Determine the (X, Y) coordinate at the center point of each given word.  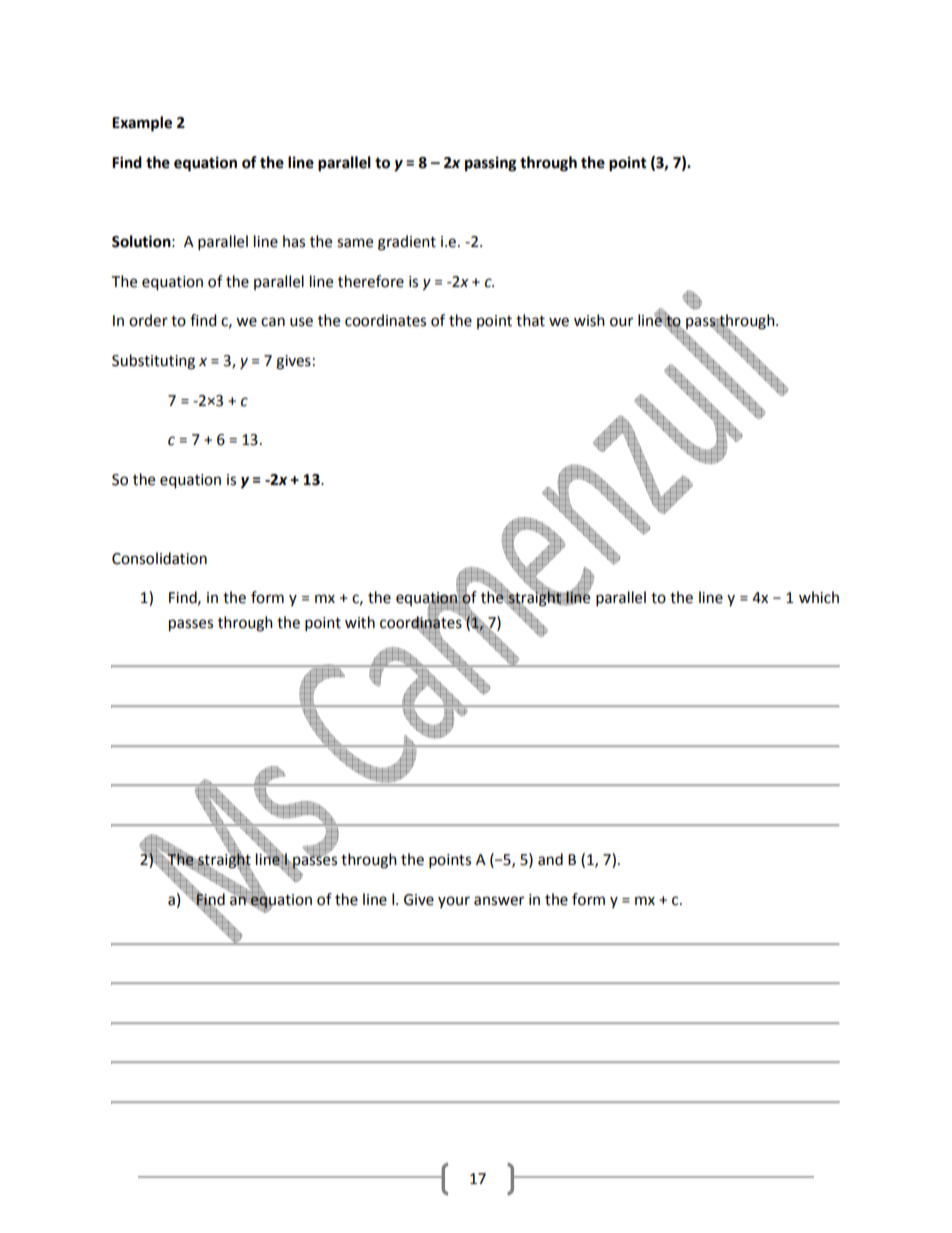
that (530, 320)
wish (589, 320)
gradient (407, 243)
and (550, 859)
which (819, 597)
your (454, 902)
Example (142, 124)
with (360, 622)
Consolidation (159, 558)
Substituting (153, 362)
